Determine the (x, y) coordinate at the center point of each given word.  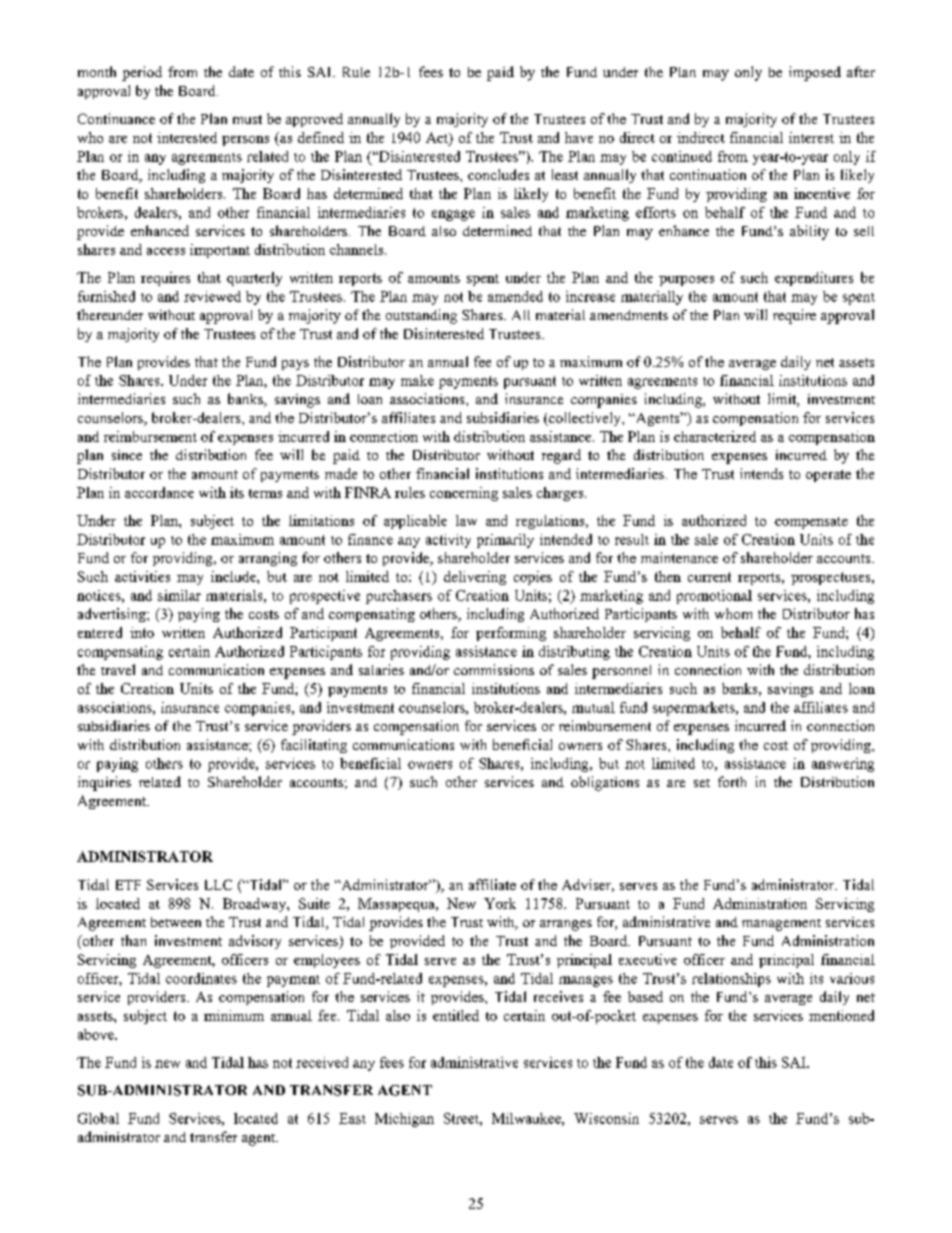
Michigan (404, 1120)
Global (98, 1118)
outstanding (421, 316)
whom (733, 613)
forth (732, 781)
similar (179, 595)
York (500, 903)
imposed (815, 73)
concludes (498, 174)
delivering (475, 578)
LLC (218, 884)
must (247, 119)
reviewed (212, 296)
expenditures (814, 279)
